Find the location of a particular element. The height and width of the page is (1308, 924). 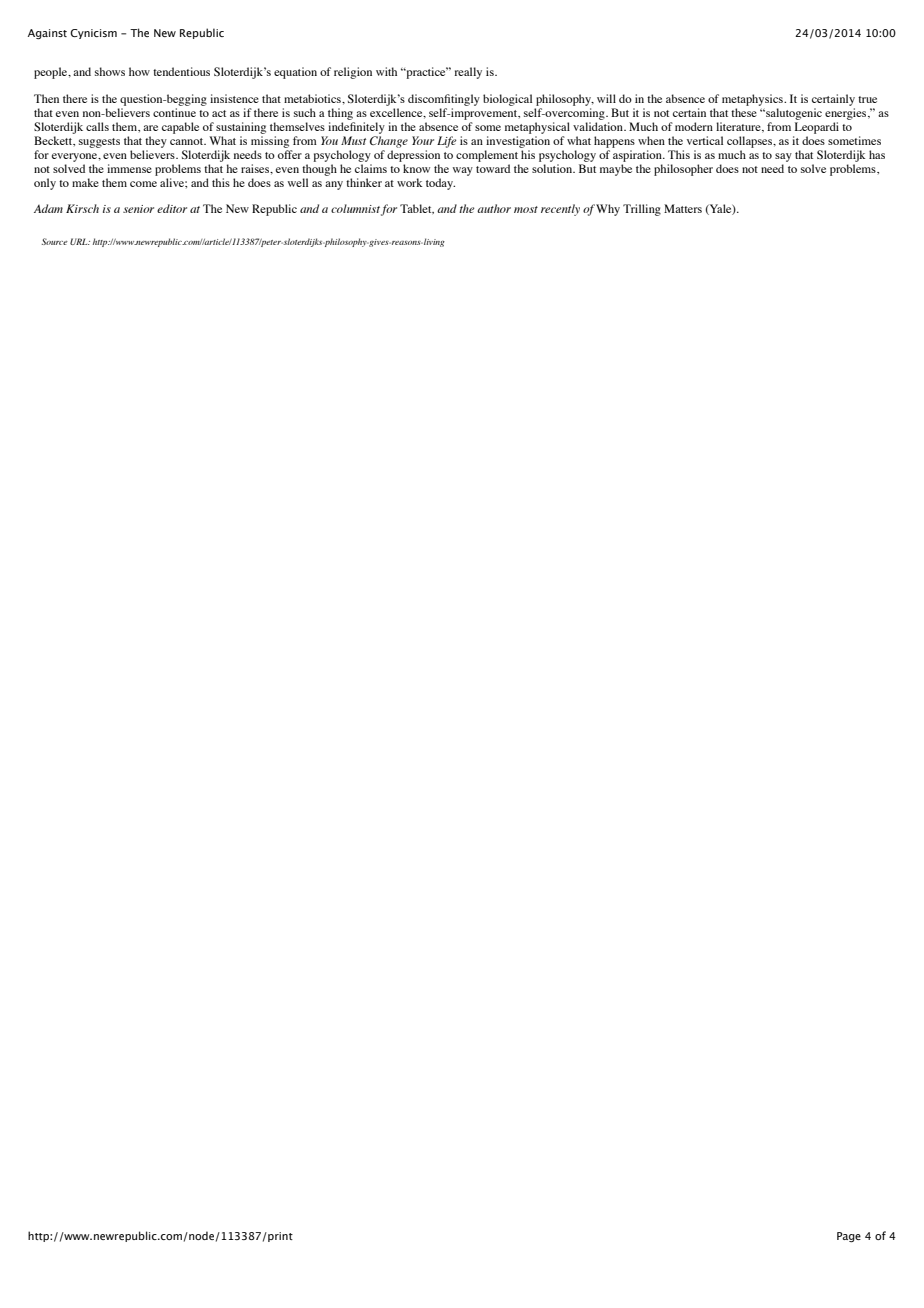

URL is located at coordinates (80, 241).
